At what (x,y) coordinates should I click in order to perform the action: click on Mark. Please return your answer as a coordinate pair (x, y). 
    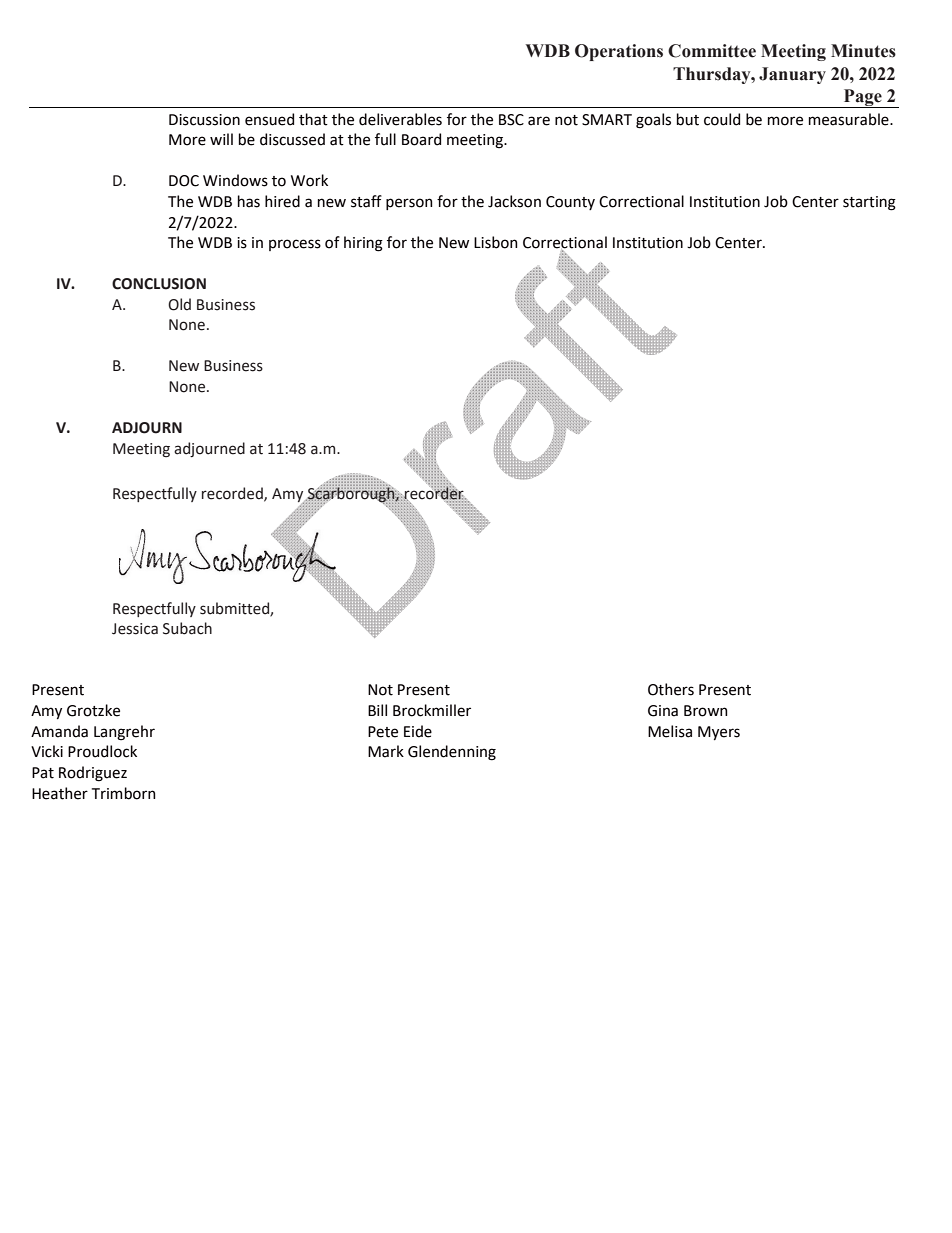
    Looking at the image, I should click on (386, 751).
